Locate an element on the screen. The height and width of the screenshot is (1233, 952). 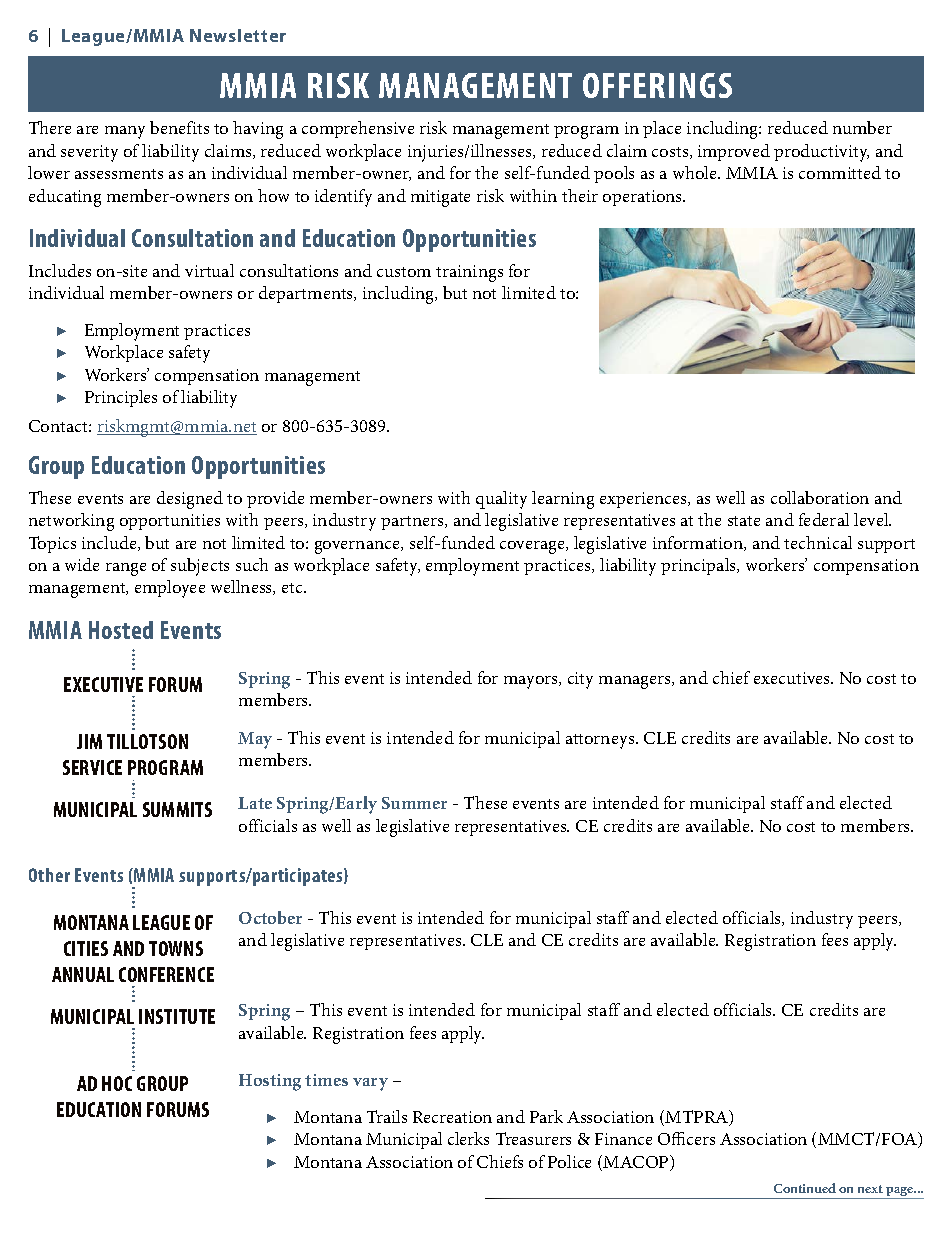
Principles is located at coordinates (121, 398).
